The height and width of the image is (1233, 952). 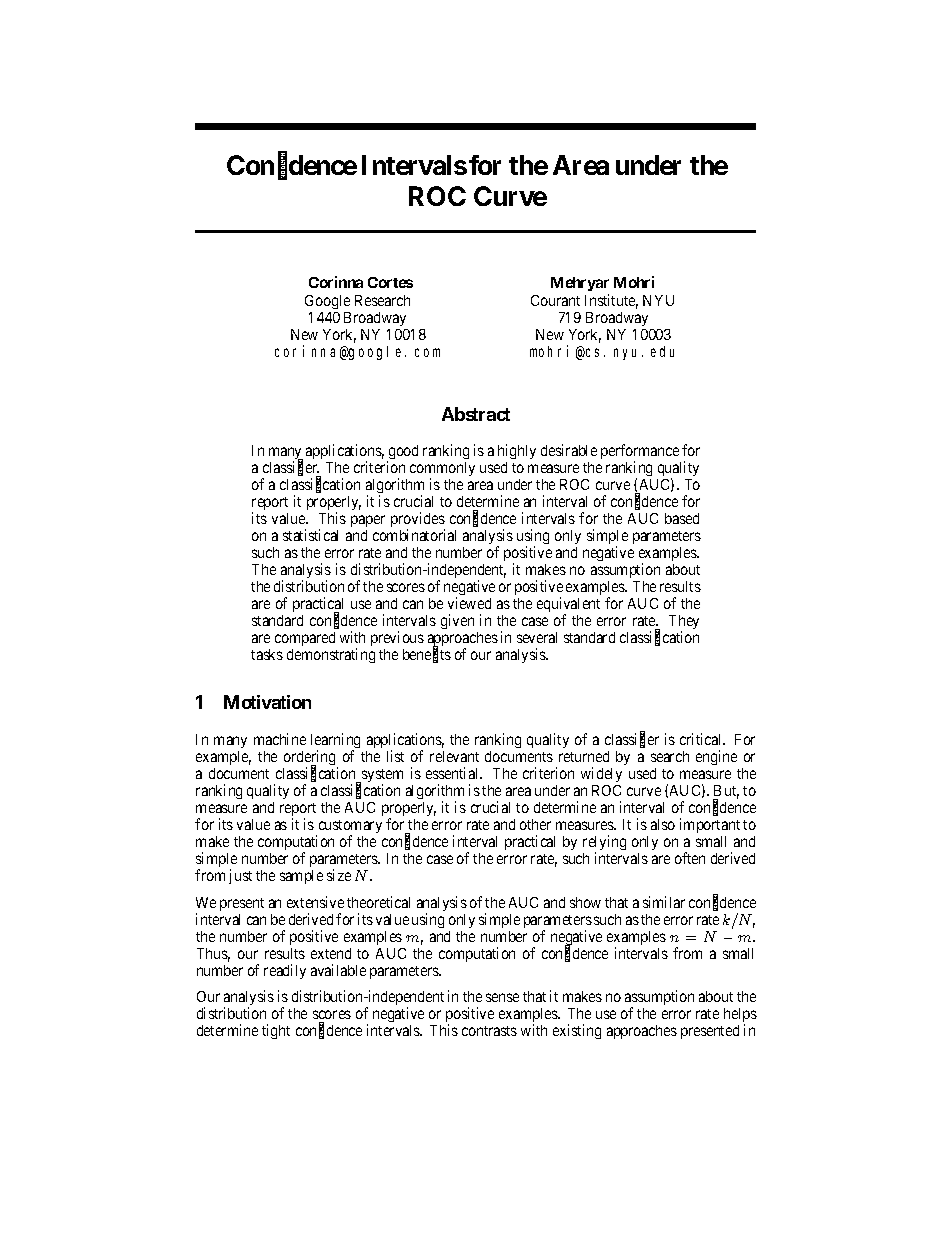 I want to click on Cortes, so click(x=390, y=282).
